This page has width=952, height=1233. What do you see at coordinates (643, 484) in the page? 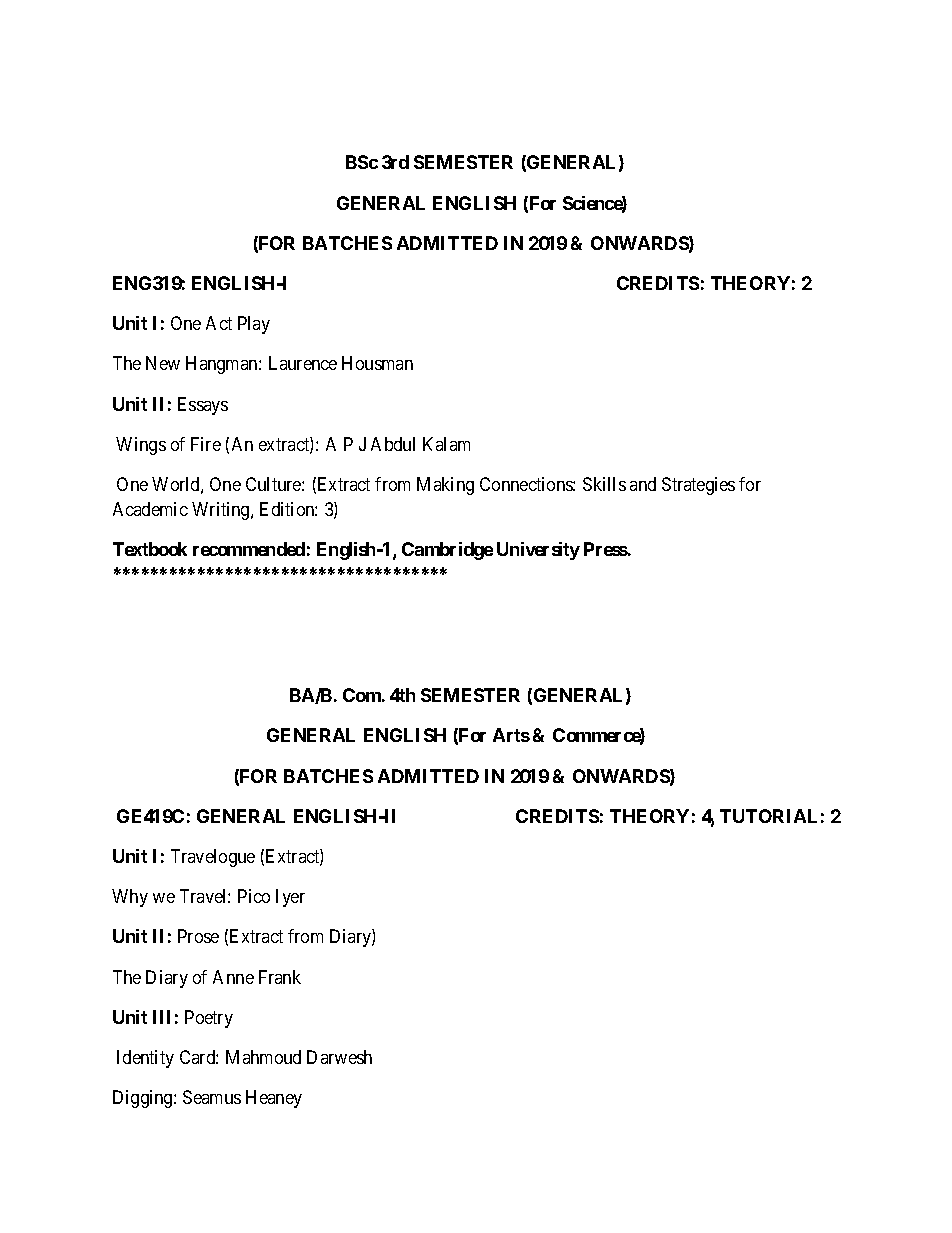
I see `and` at bounding box center [643, 484].
